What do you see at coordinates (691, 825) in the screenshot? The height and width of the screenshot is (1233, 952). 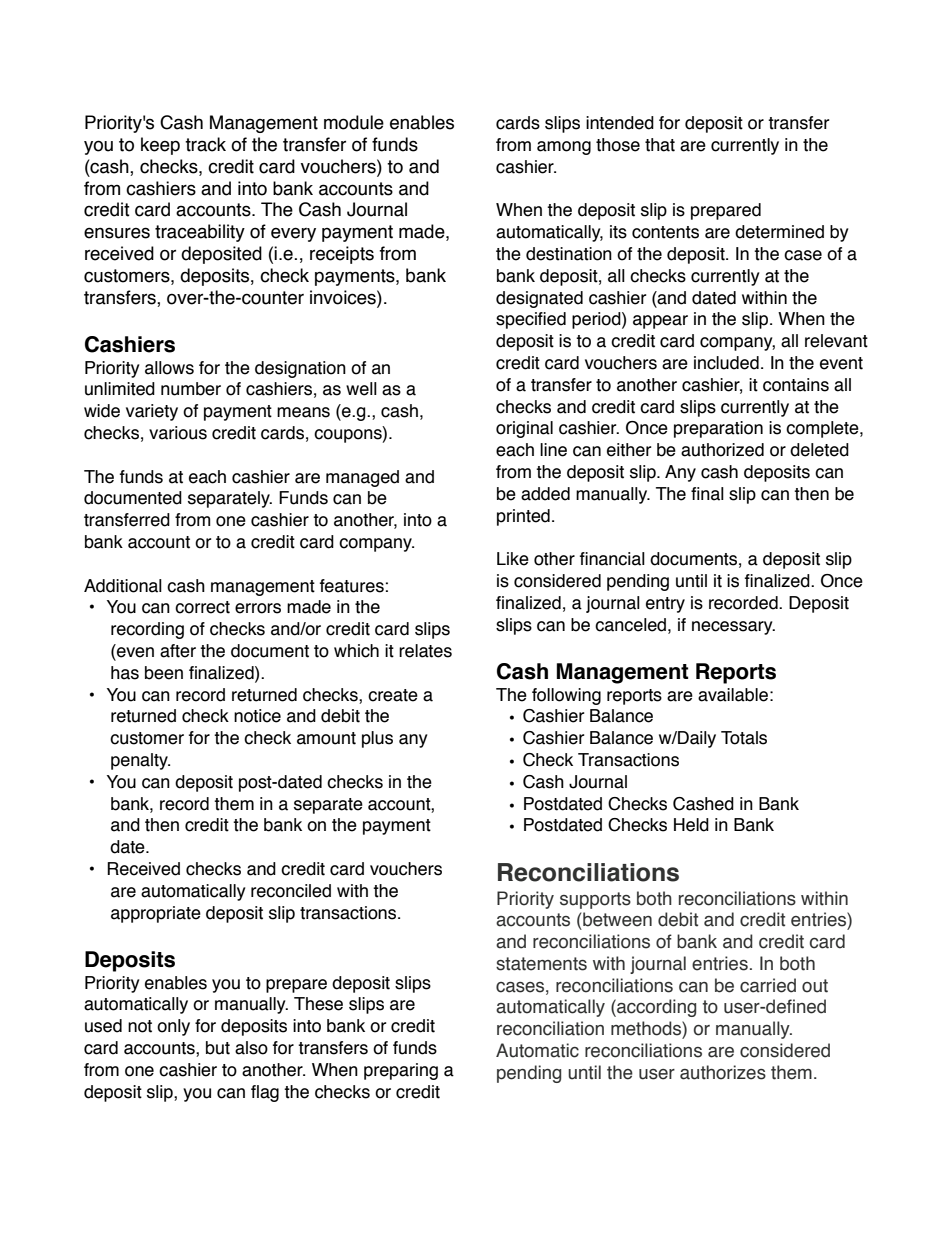 I see `Held` at bounding box center [691, 825].
